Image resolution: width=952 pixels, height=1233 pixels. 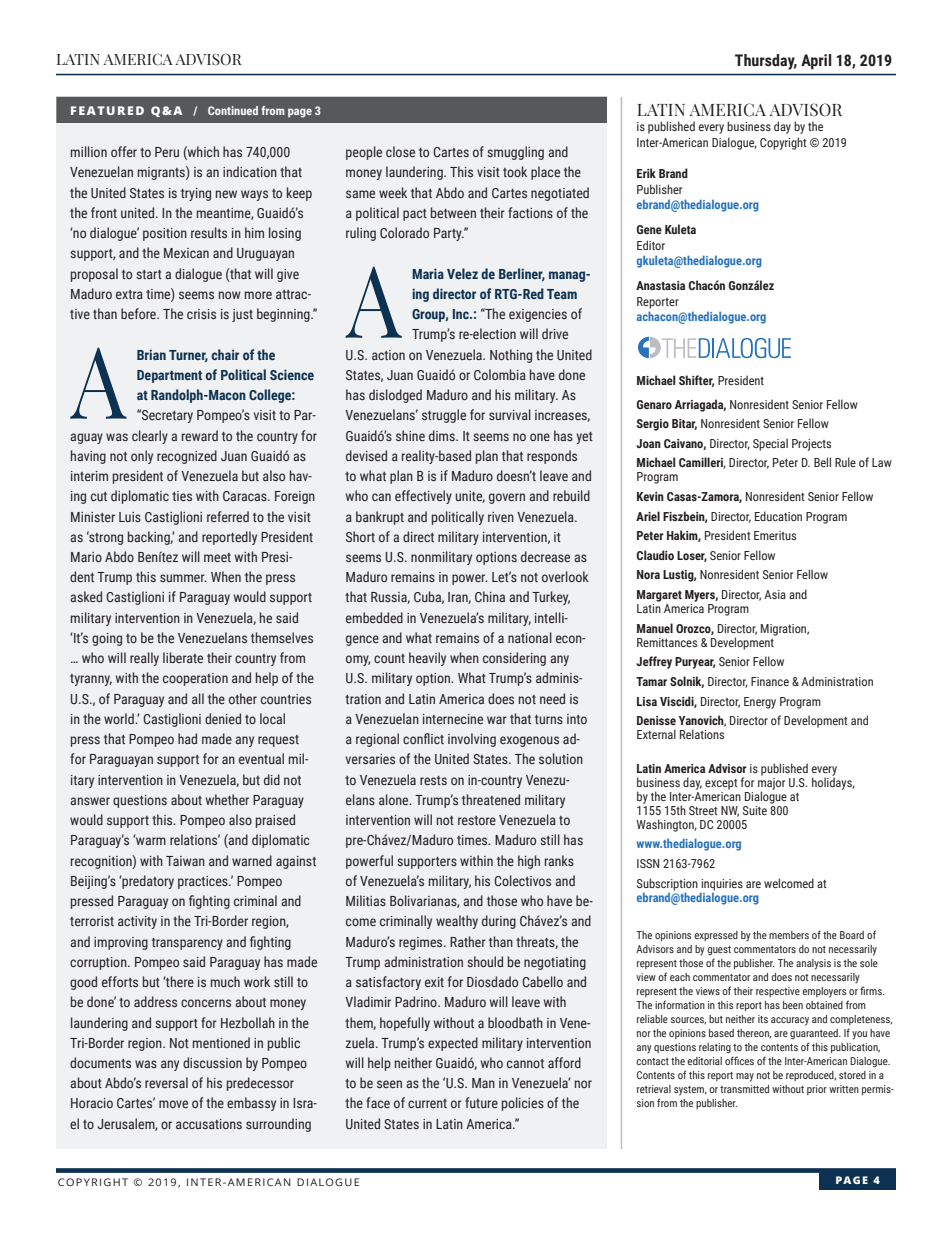 I want to click on smuggling, so click(x=515, y=153).
